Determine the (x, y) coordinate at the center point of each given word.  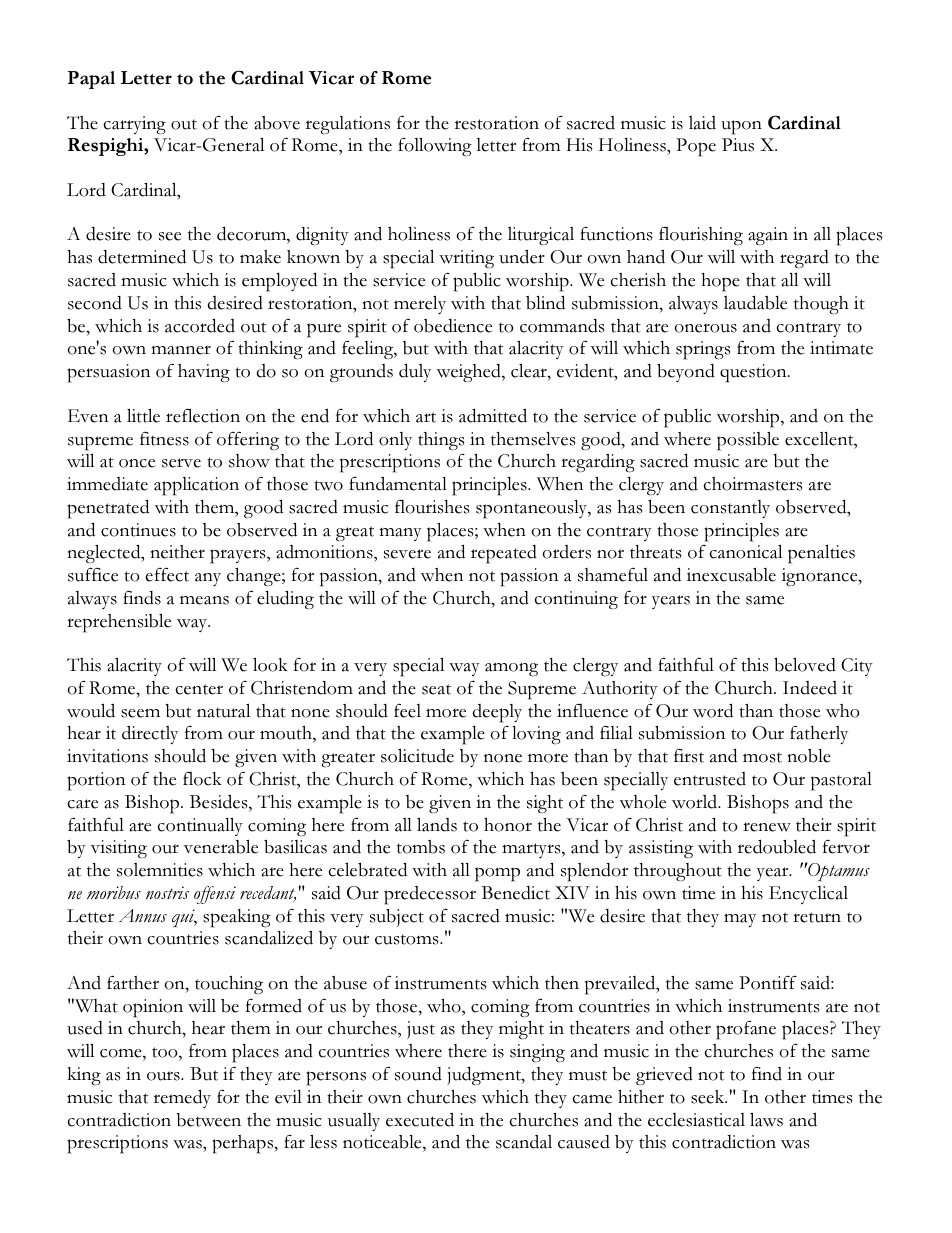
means (204, 600)
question (754, 373)
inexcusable (731, 575)
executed (420, 1119)
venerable (221, 846)
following (435, 147)
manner (181, 350)
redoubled (776, 846)
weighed (470, 373)
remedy (182, 1098)
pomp (497, 874)
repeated (504, 554)
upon (741, 127)
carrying (135, 125)
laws (766, 1119)
